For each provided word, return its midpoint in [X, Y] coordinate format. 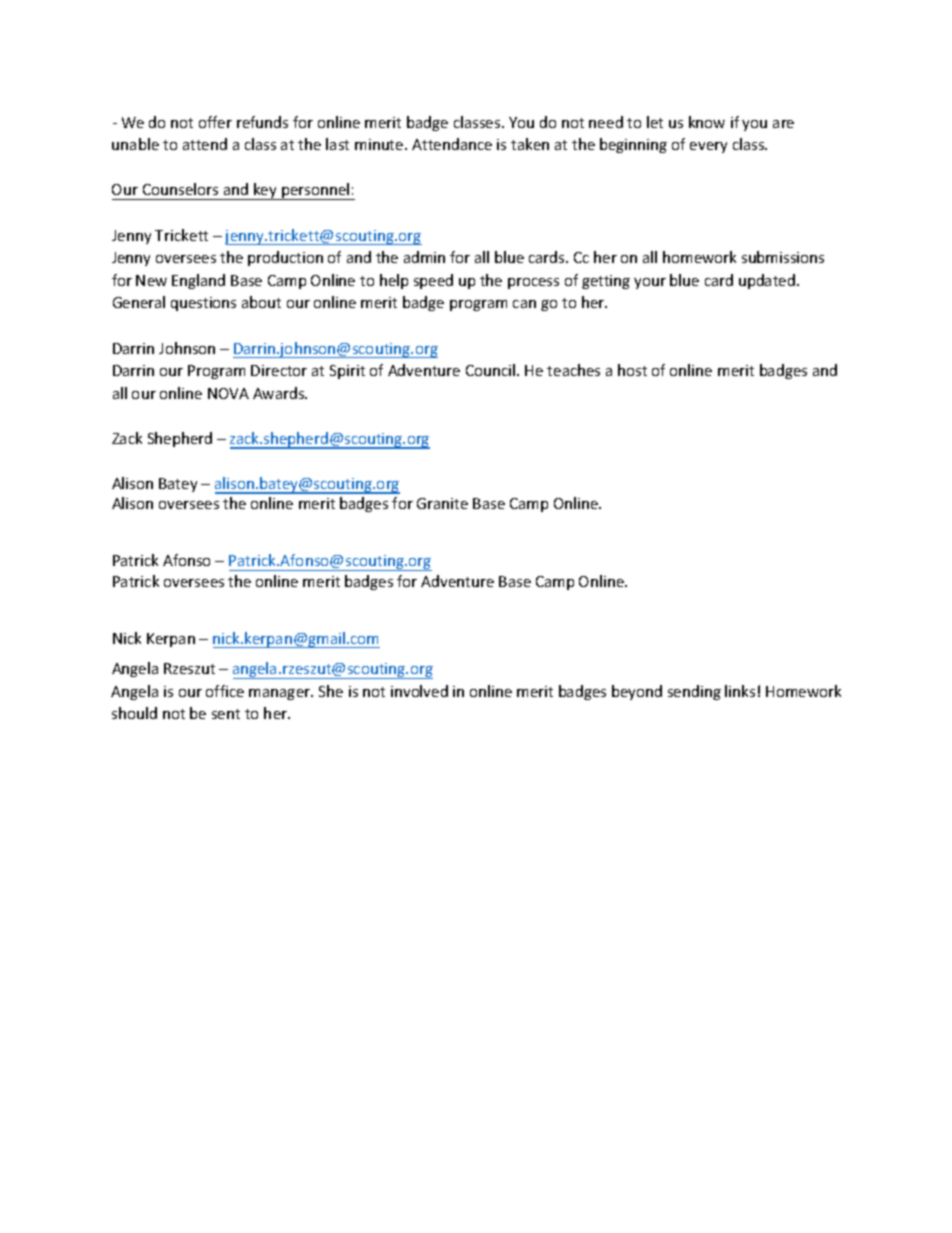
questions [203, 304]
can [524, 304]
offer [215, 122]
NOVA [228, 393]
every [708, 147]
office [225, 691]
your [650, 283]
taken [530, 144]
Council [492, 370]
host [632, 370]
